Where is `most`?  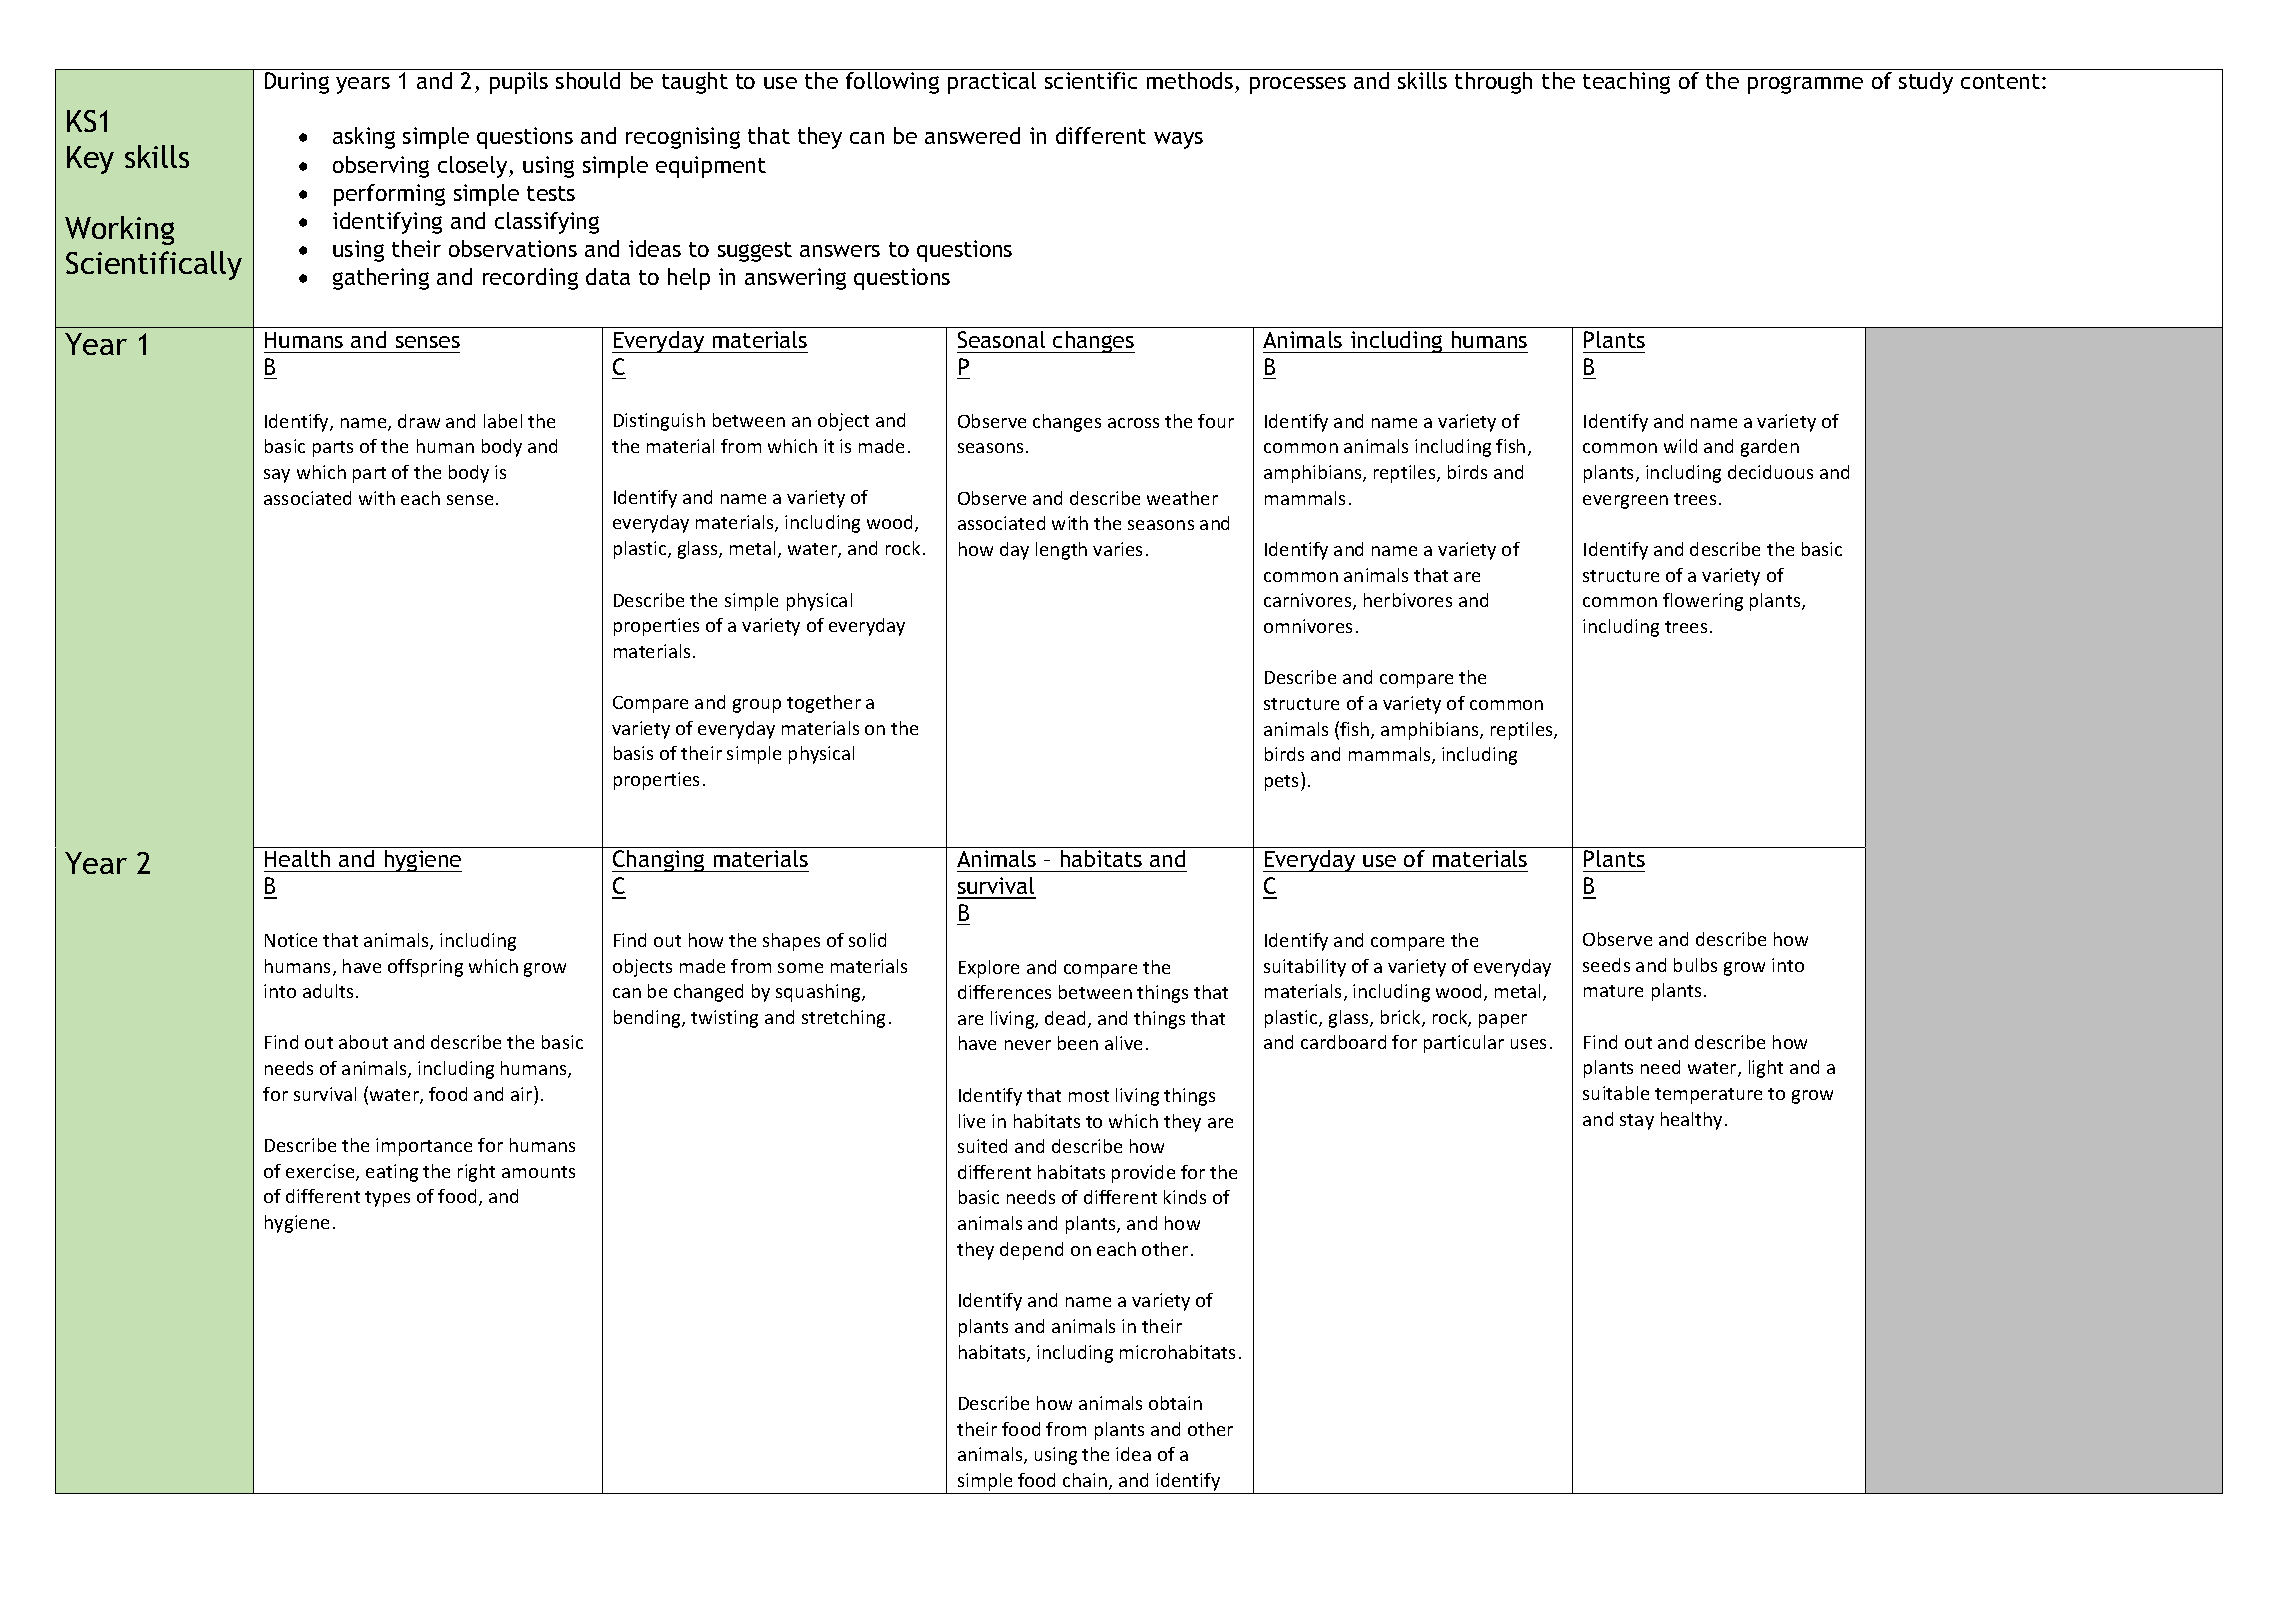
most is located at coordinates (1089, 1096).
